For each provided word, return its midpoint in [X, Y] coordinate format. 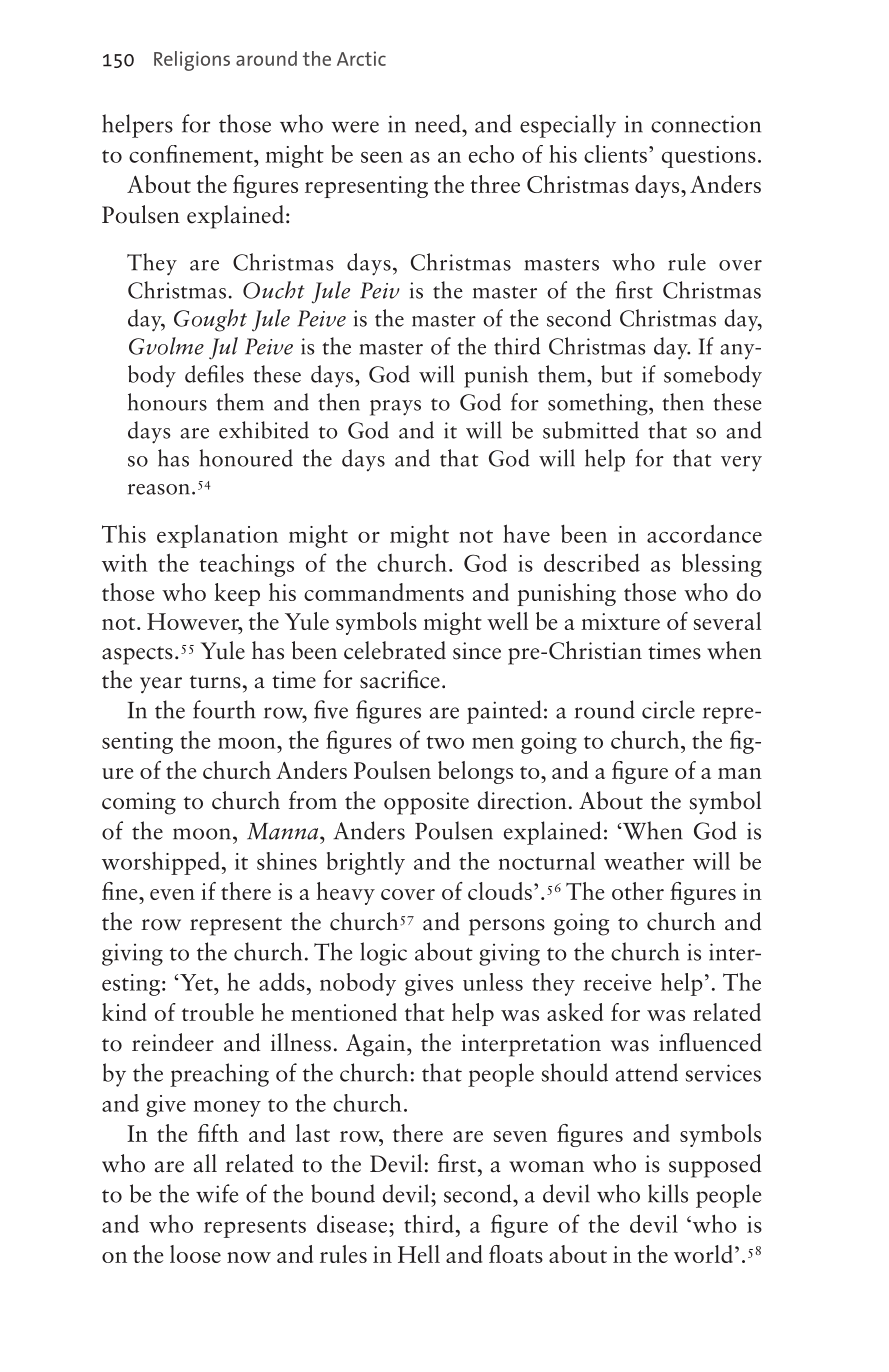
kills [668, 1193]
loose [195, 1254]
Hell [419, 1254]
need [439, 123]
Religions [192, 61]
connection [706, 124]
